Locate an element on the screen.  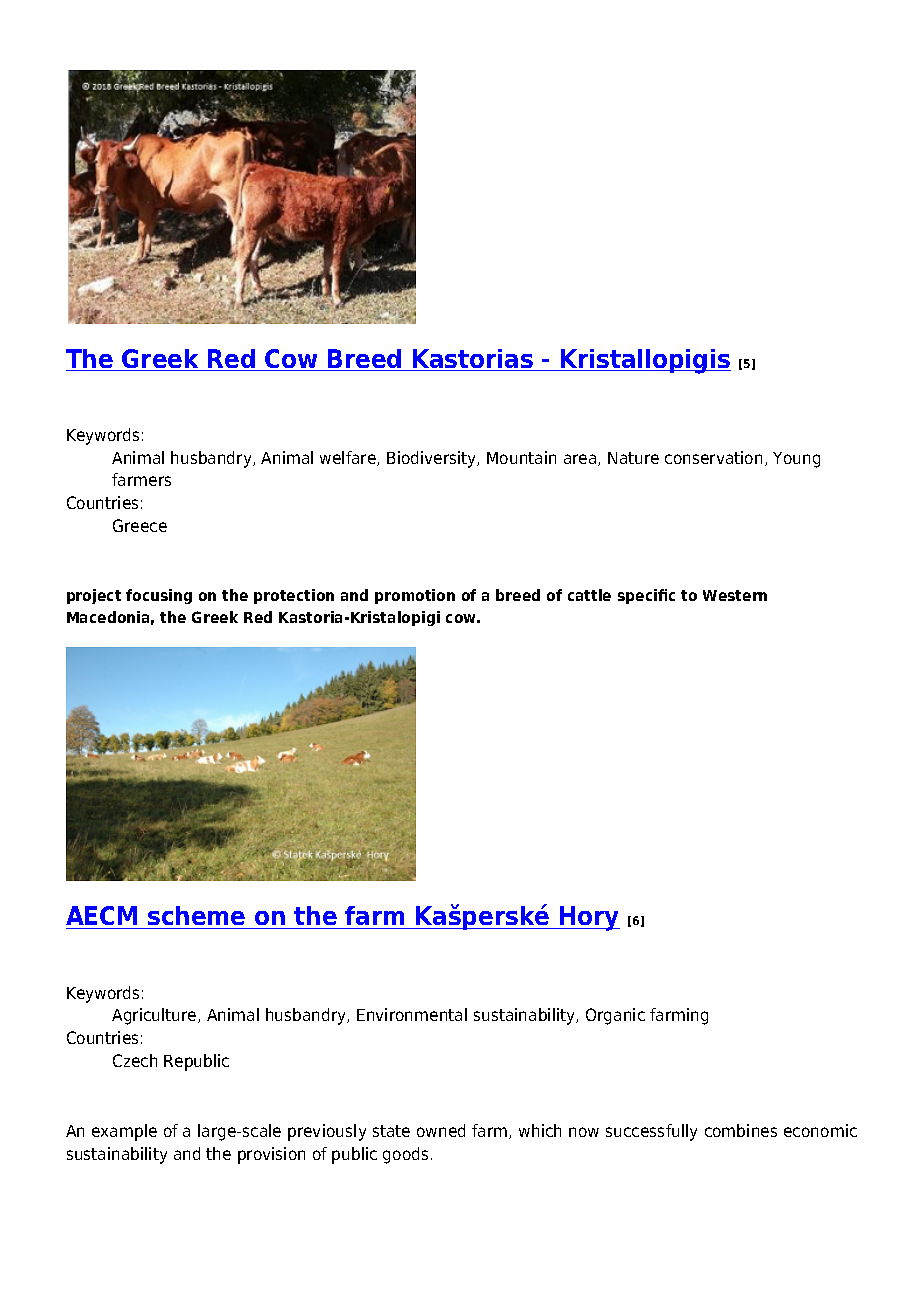
conservation is located at coordinates (713, 457).
